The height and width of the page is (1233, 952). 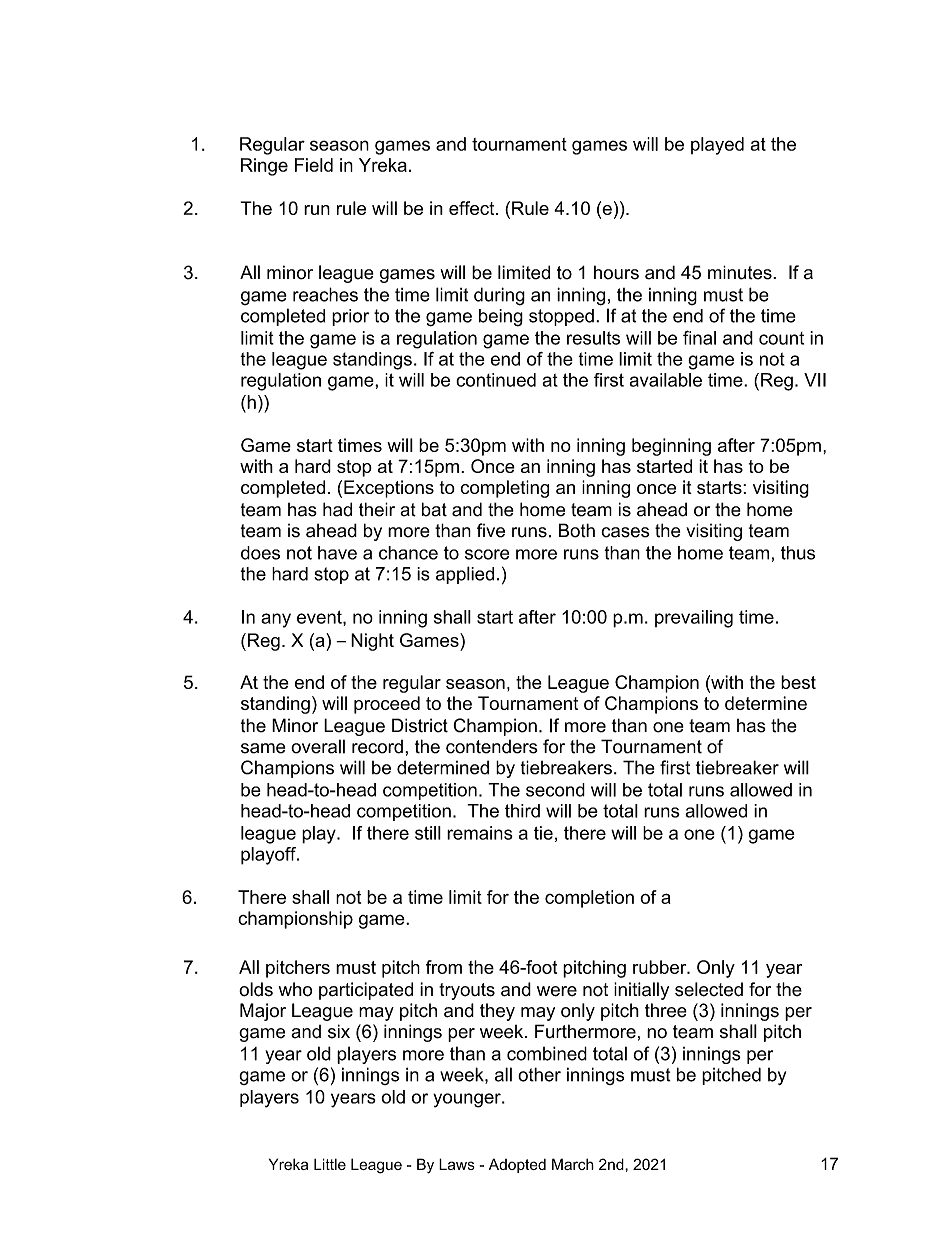 I want to click on effect, so click(x=473, y=208).
